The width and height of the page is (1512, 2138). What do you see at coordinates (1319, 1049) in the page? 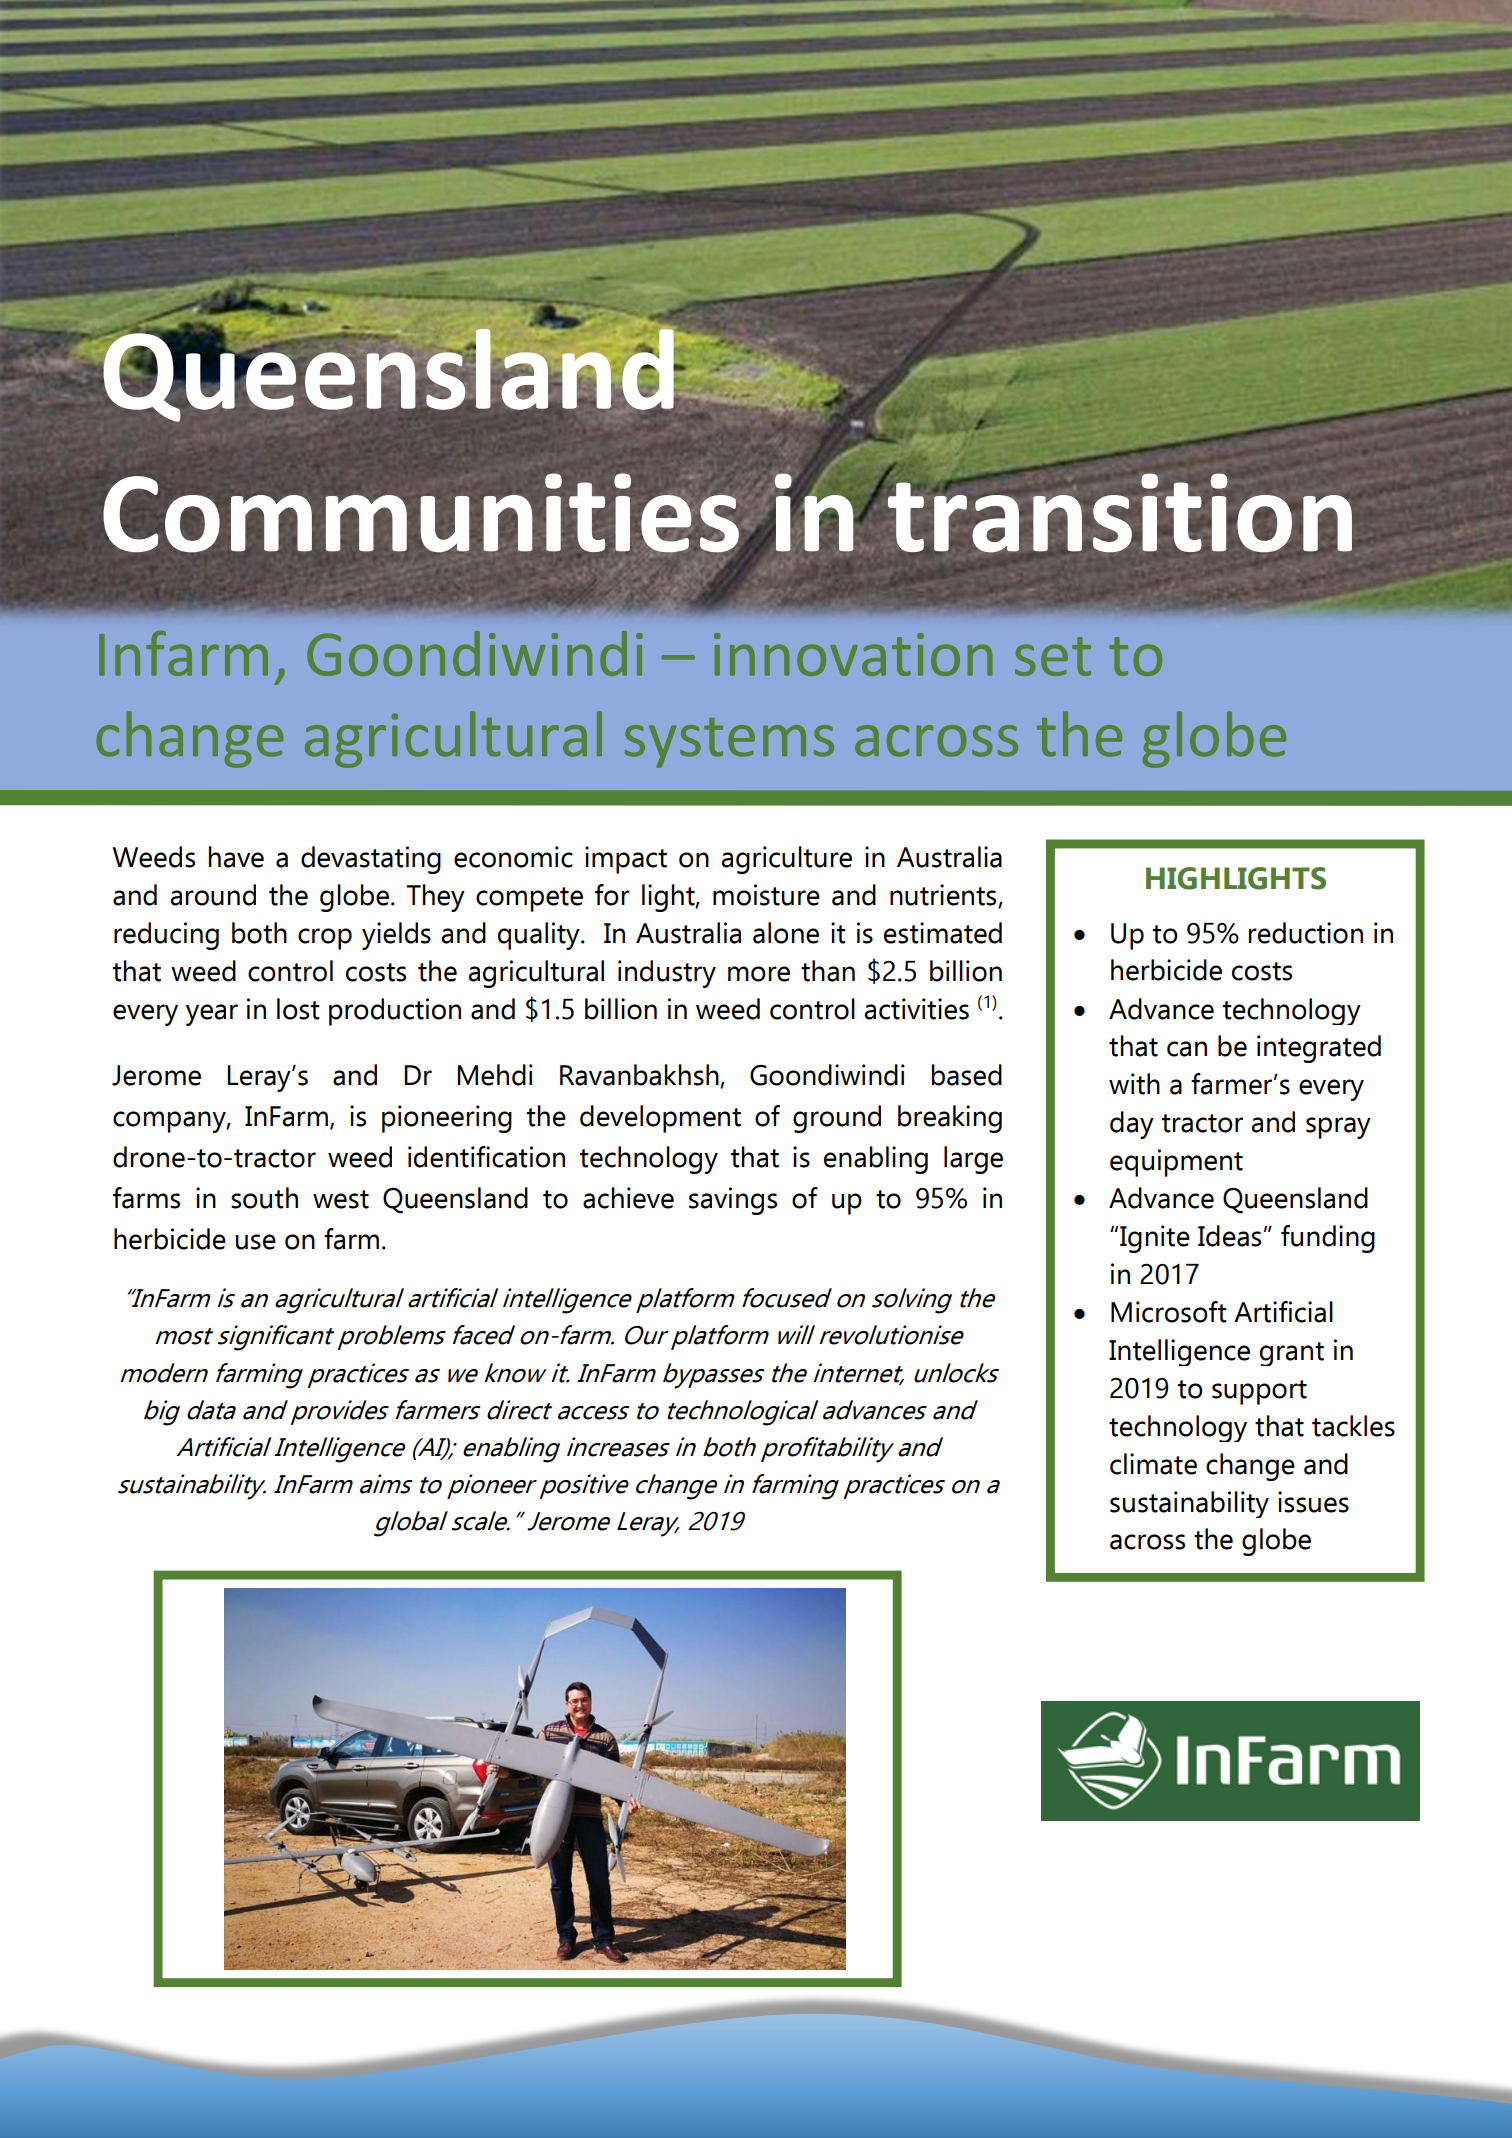
I see `integrated` at bounding box center [1319, 1049].
